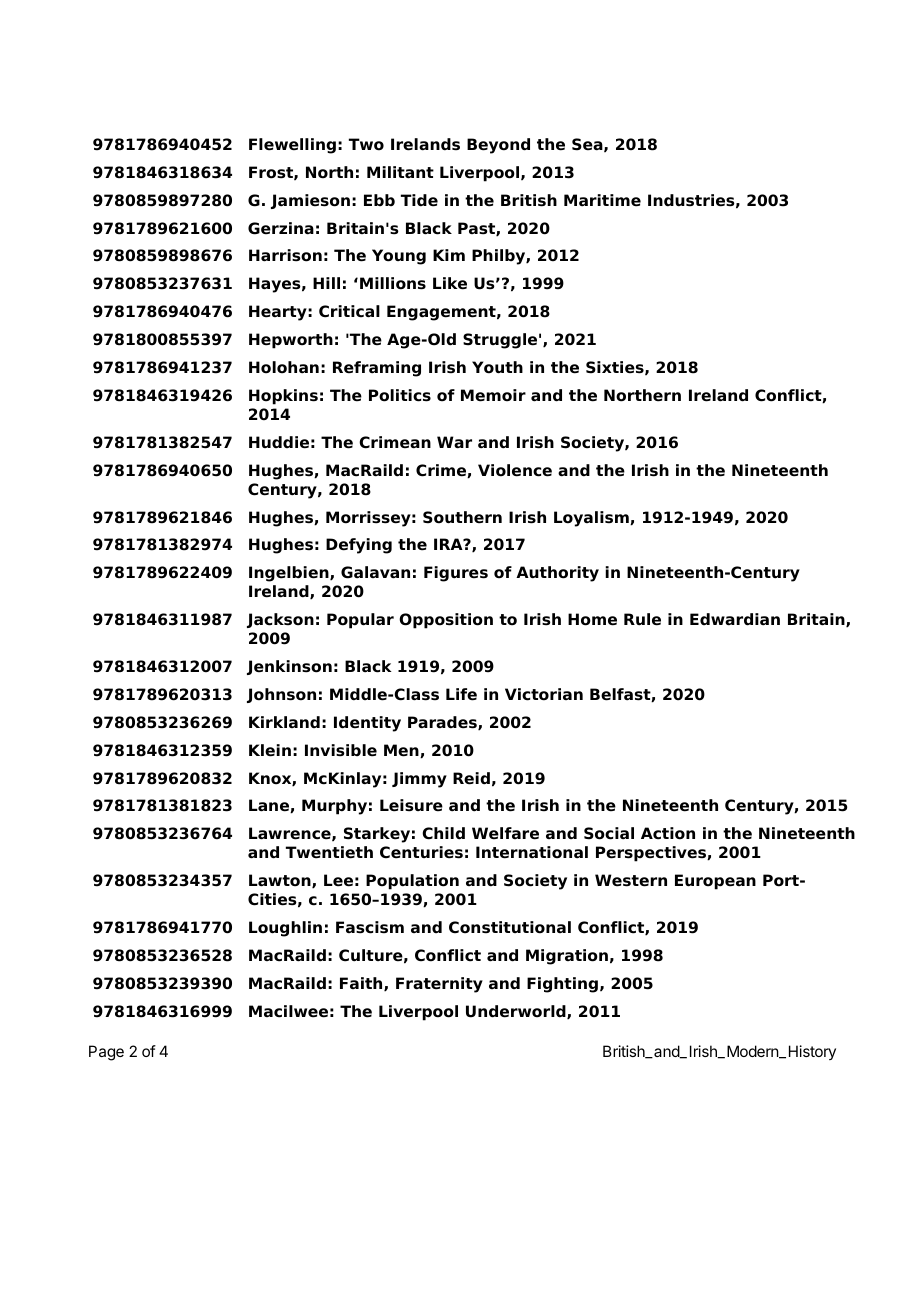 This image has width=924, height=1308. Describe the element at coordinates (270, 750) in the image. I see `Klein` at that location.
